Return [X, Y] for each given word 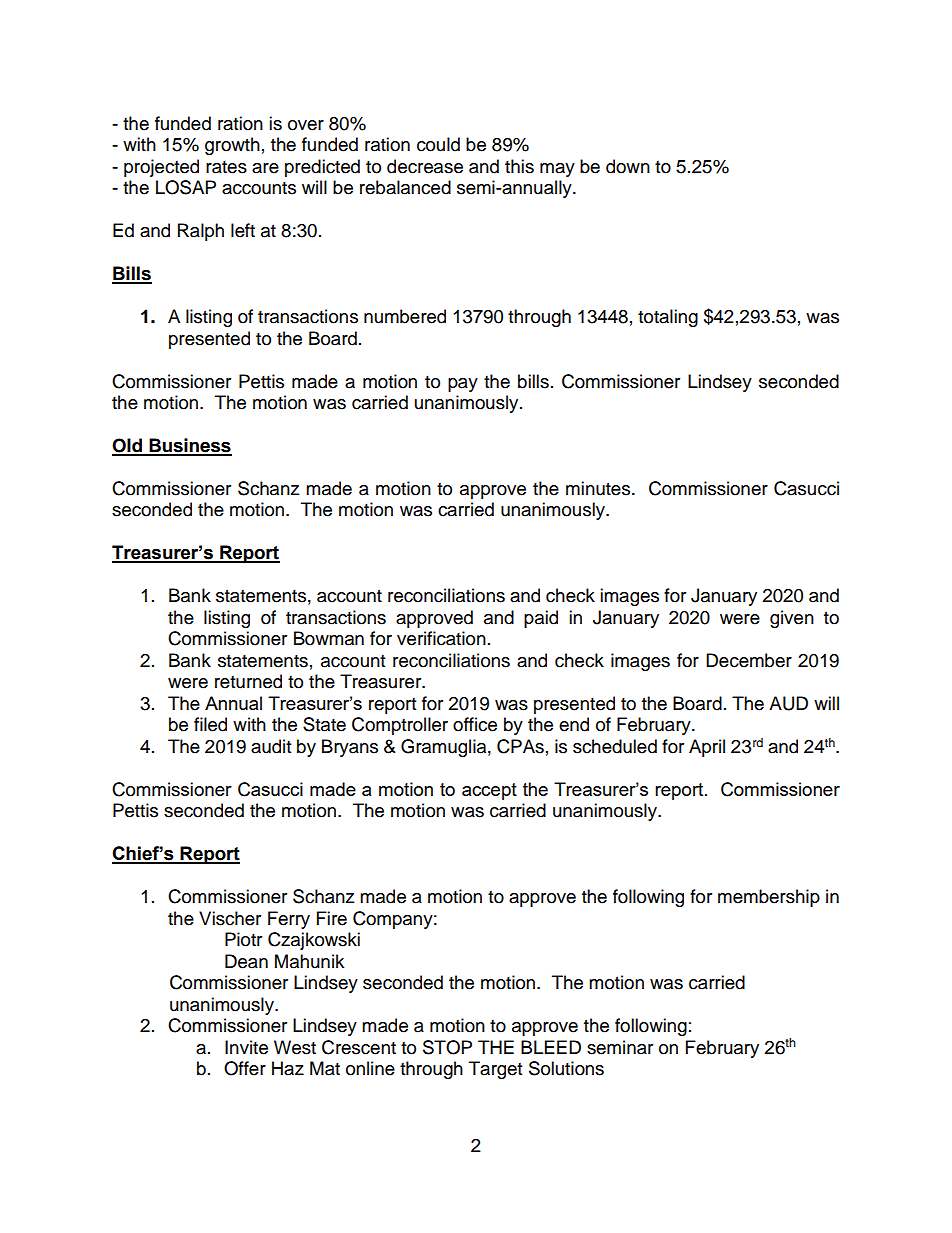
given [792, 619]
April [707, 748]
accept [489, 791]
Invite [246, 1047]
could [438, 144]
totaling [668, 318]
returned [248, 681]
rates [226, 167]
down [628, 166]
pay [463, 385]
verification [441, 638]
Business [189, 446]
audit [271, 746]
